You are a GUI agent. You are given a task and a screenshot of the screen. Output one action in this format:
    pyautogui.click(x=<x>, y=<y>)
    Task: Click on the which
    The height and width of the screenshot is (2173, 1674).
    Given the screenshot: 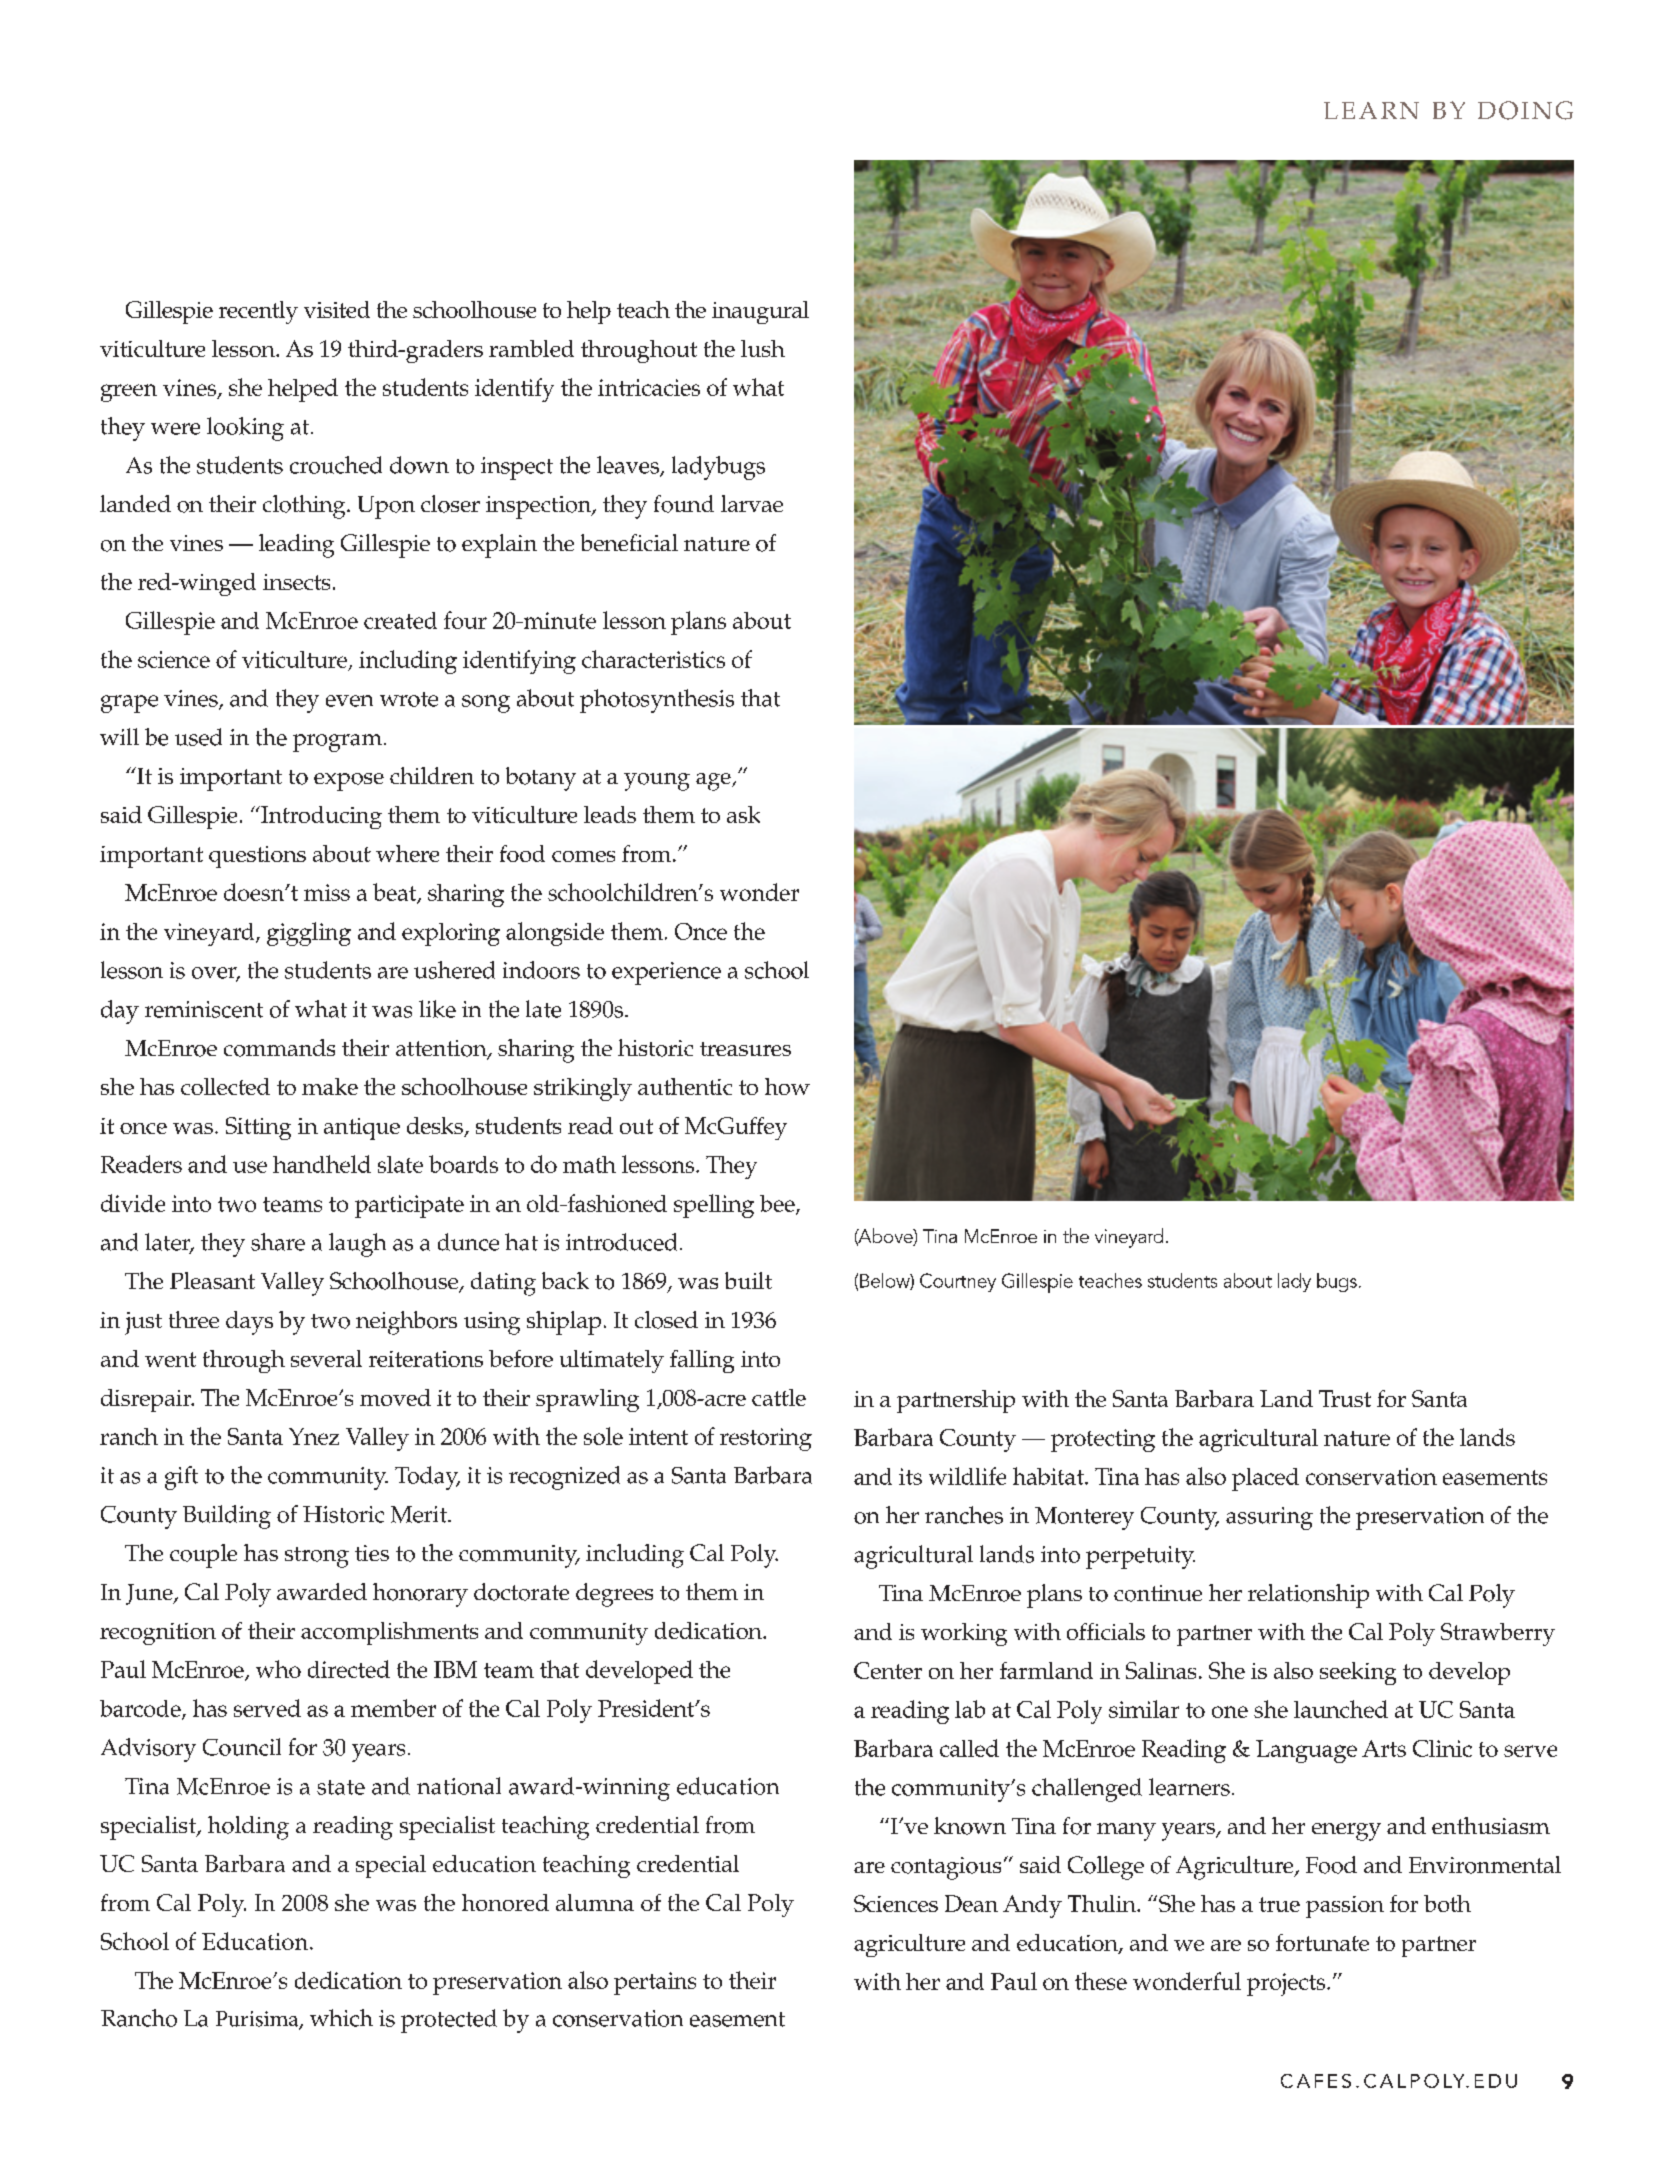 What is the action you would take?
    pyautogui.click(x=341, y=2018)
